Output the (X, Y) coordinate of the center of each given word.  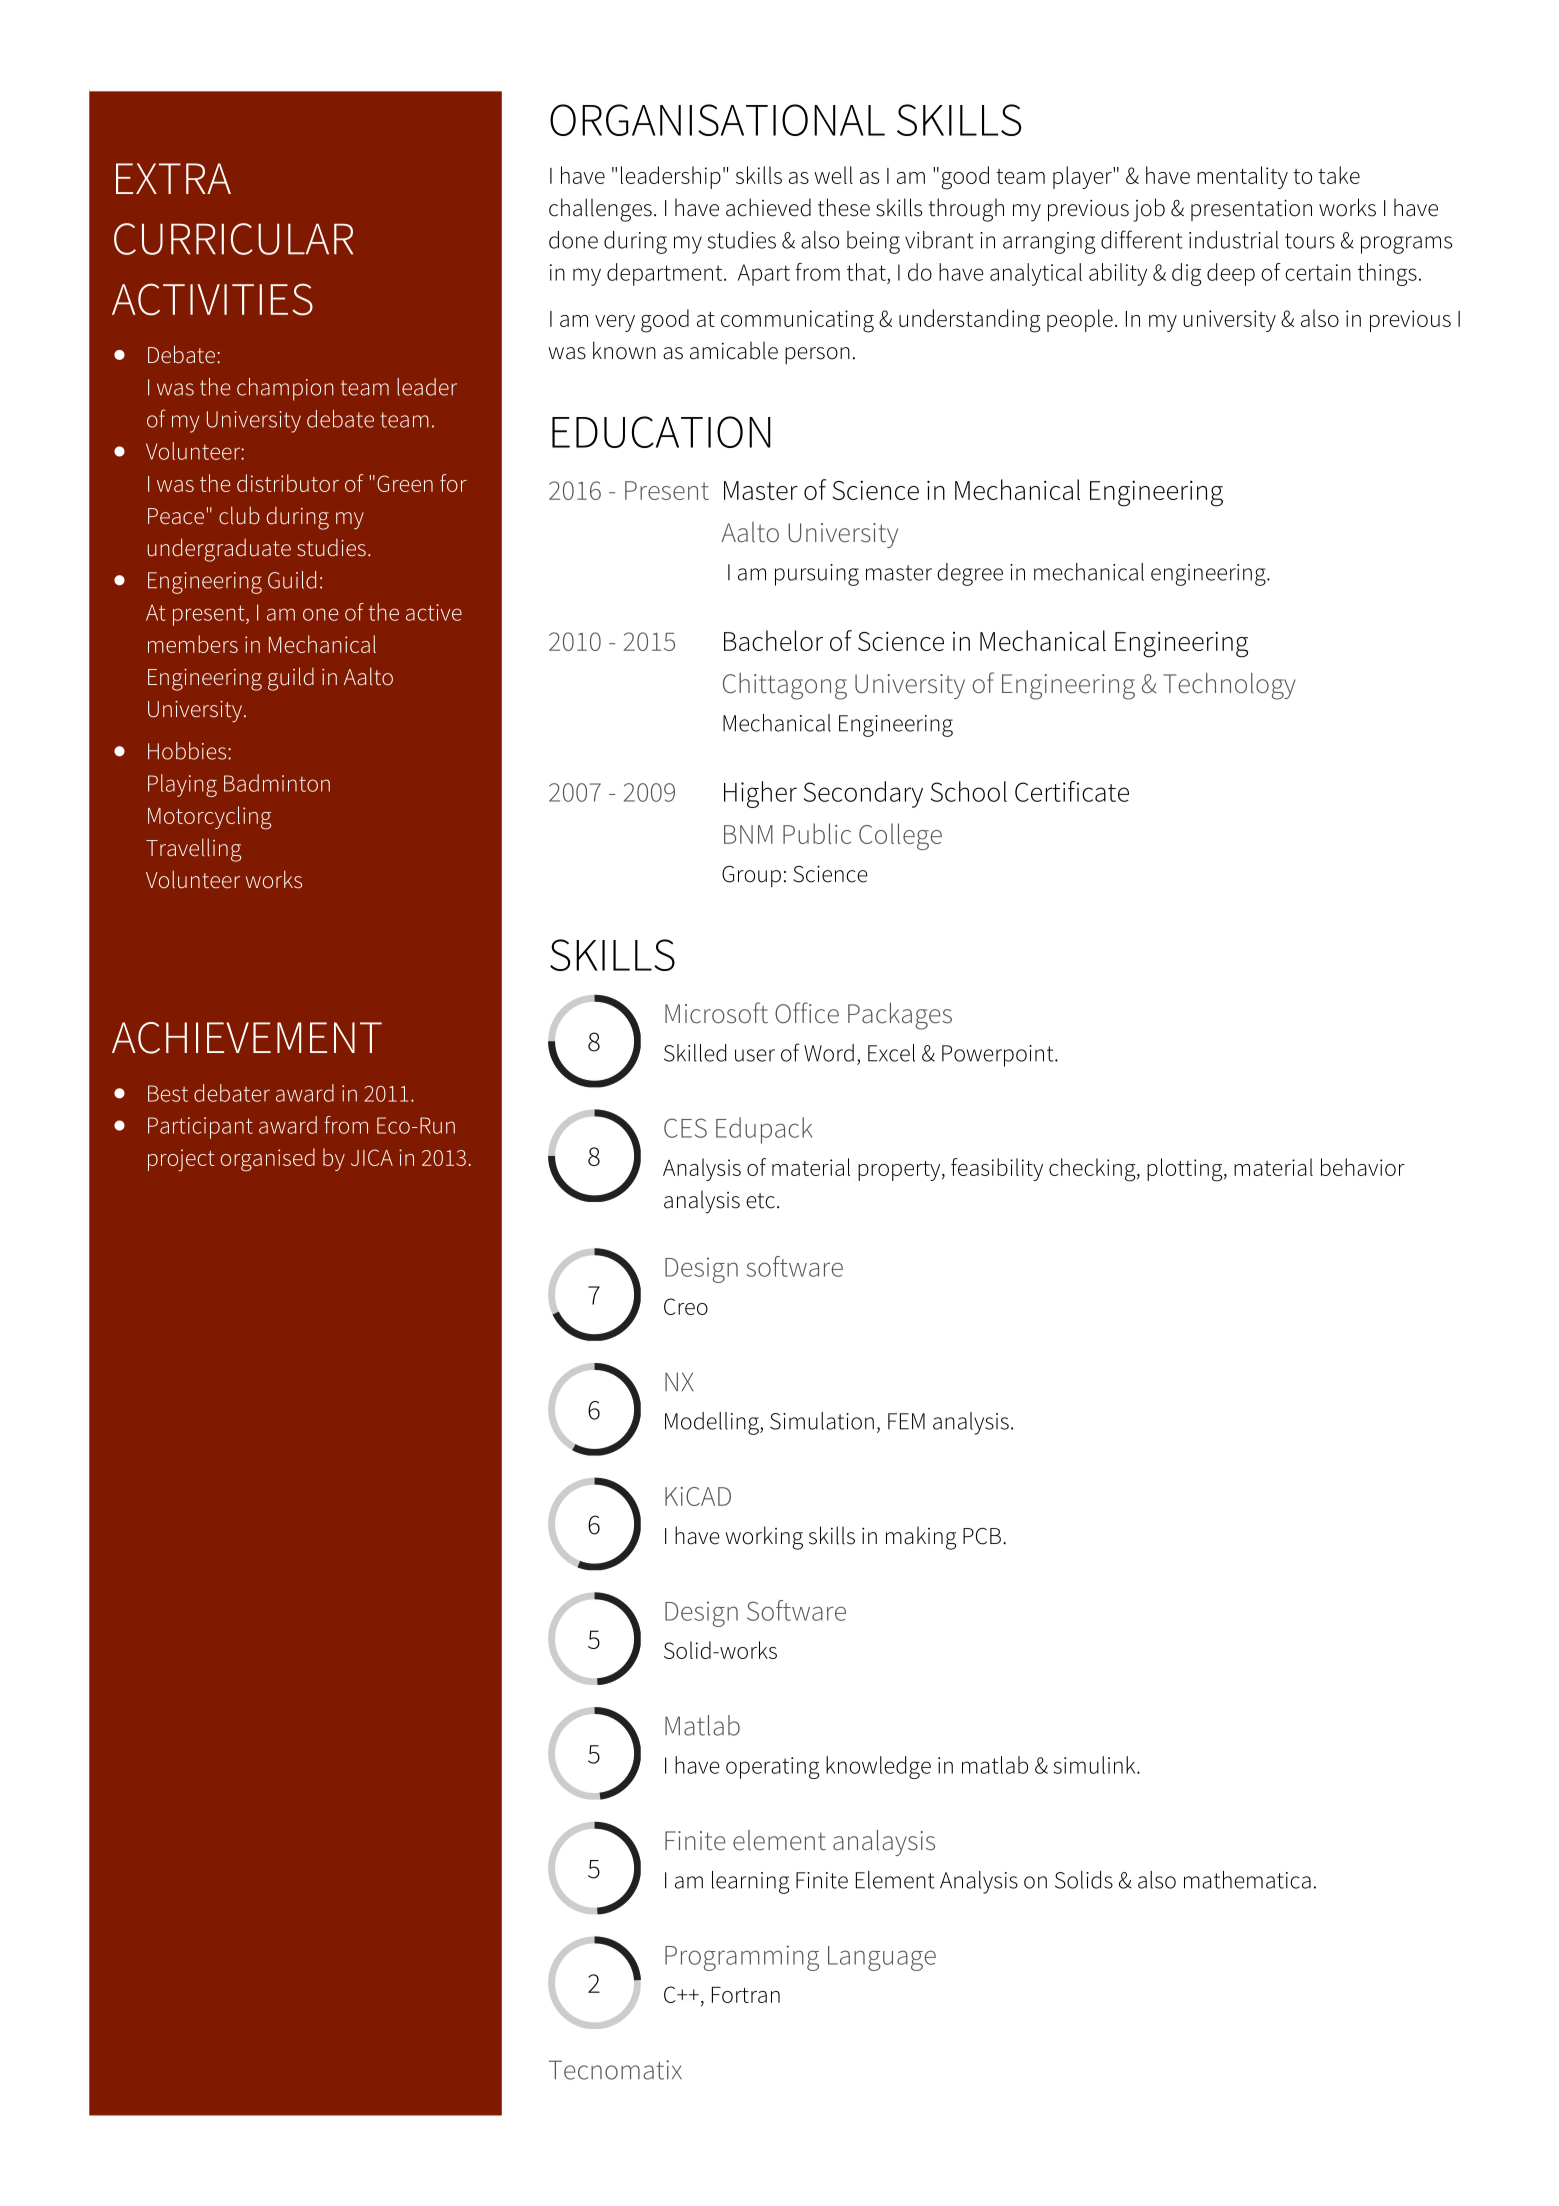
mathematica (1247, 1880)
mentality (1242, 177)
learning (750, 1882)
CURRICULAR (233, 239)
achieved (768, 207)
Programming (742, 1958)
